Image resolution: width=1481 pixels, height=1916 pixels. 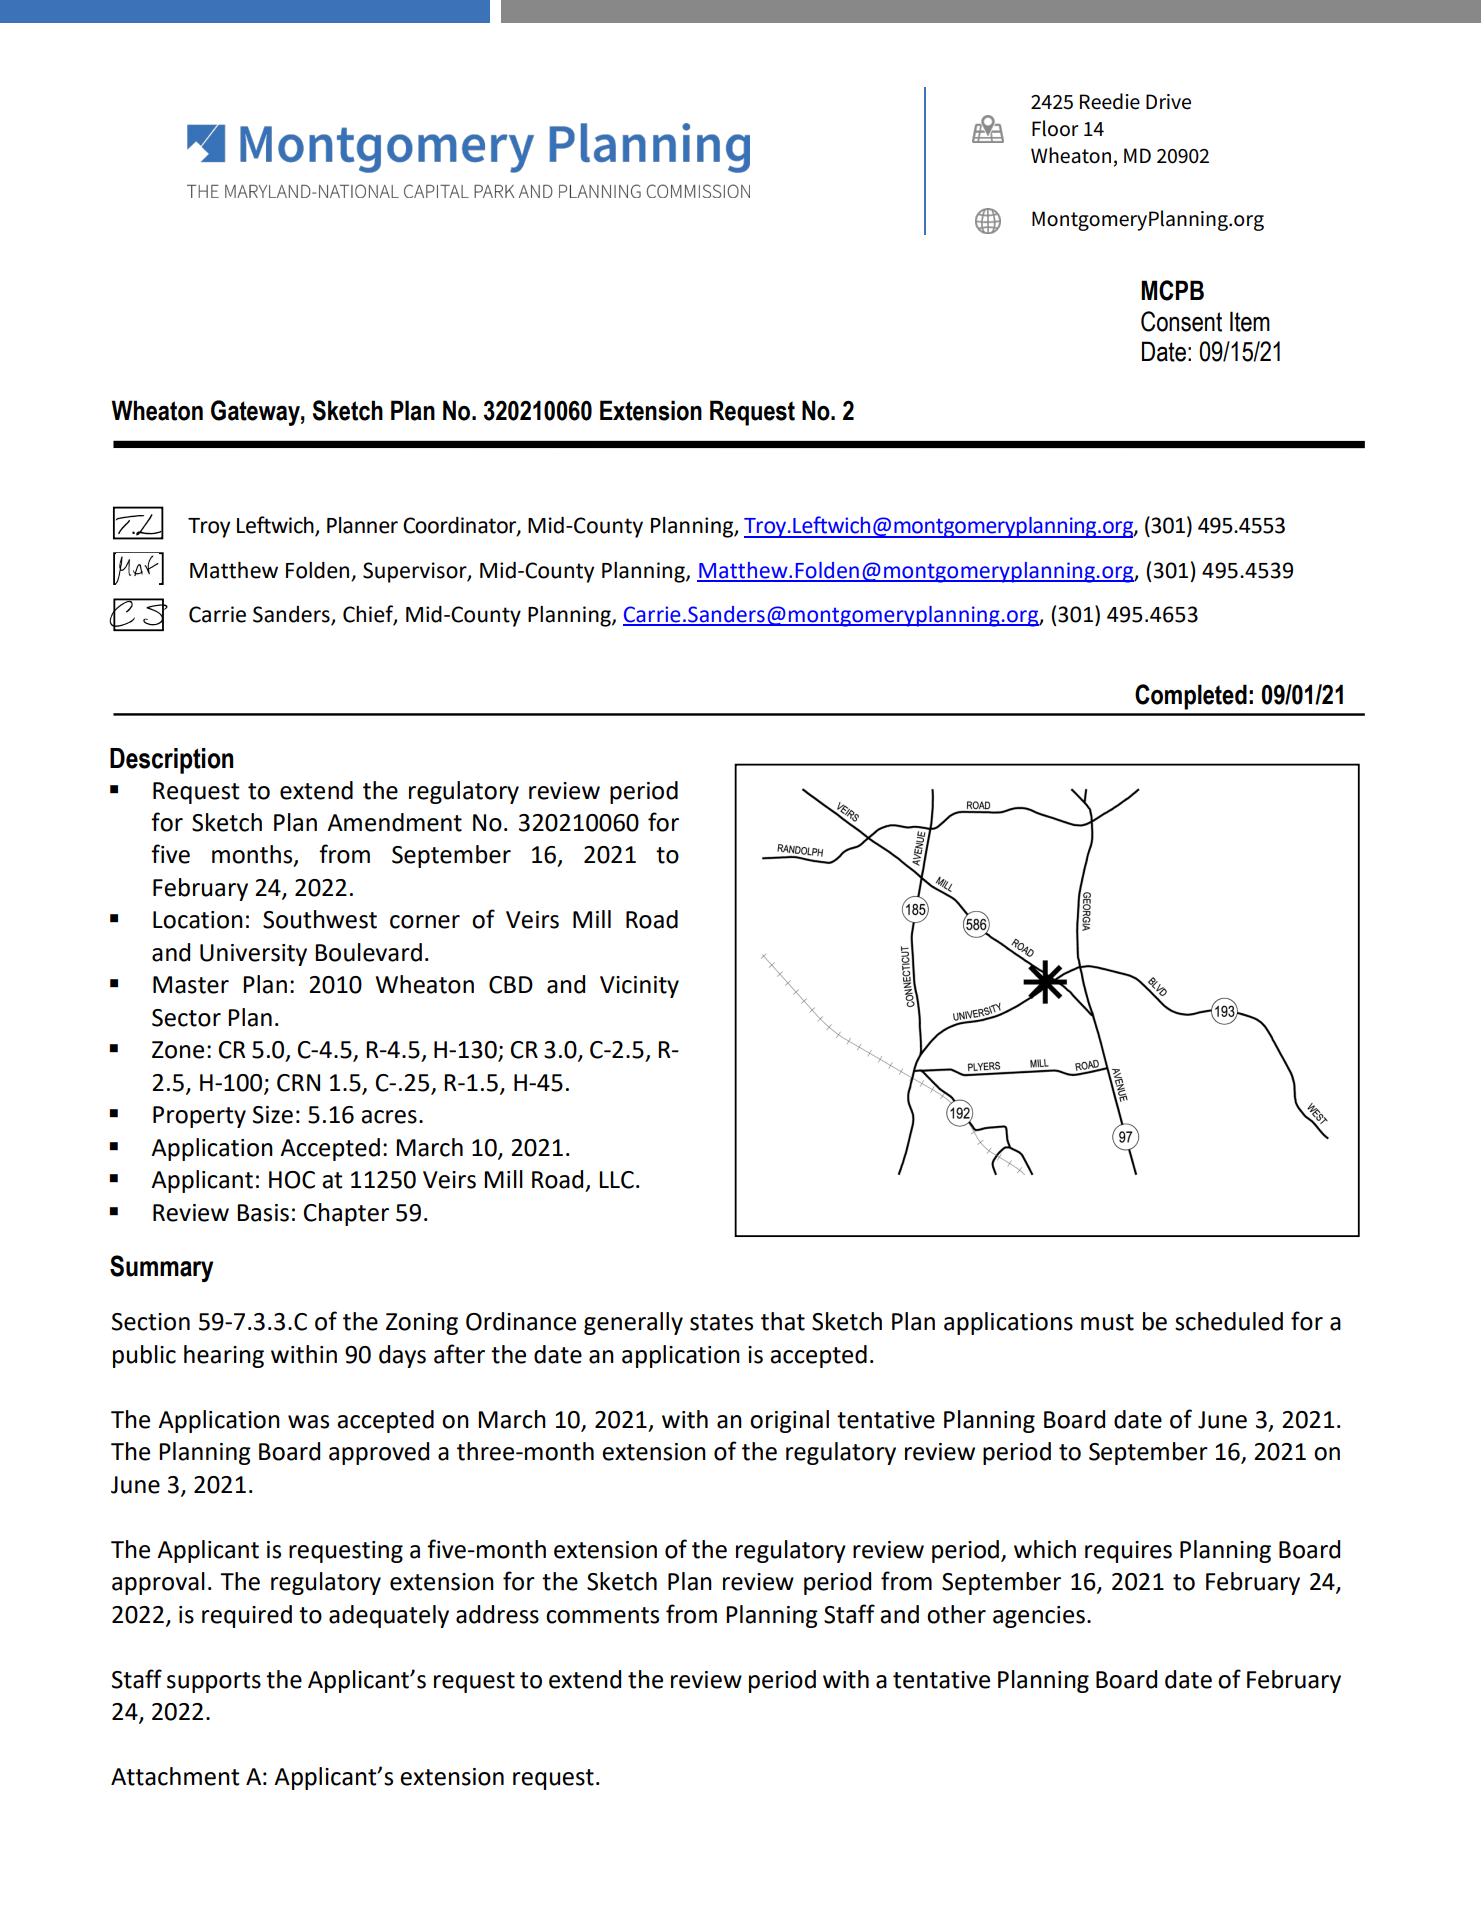 What do you see at coordinates (1055, 128) in the image?
I see `Floor` at bounding box center [1055, 128].
